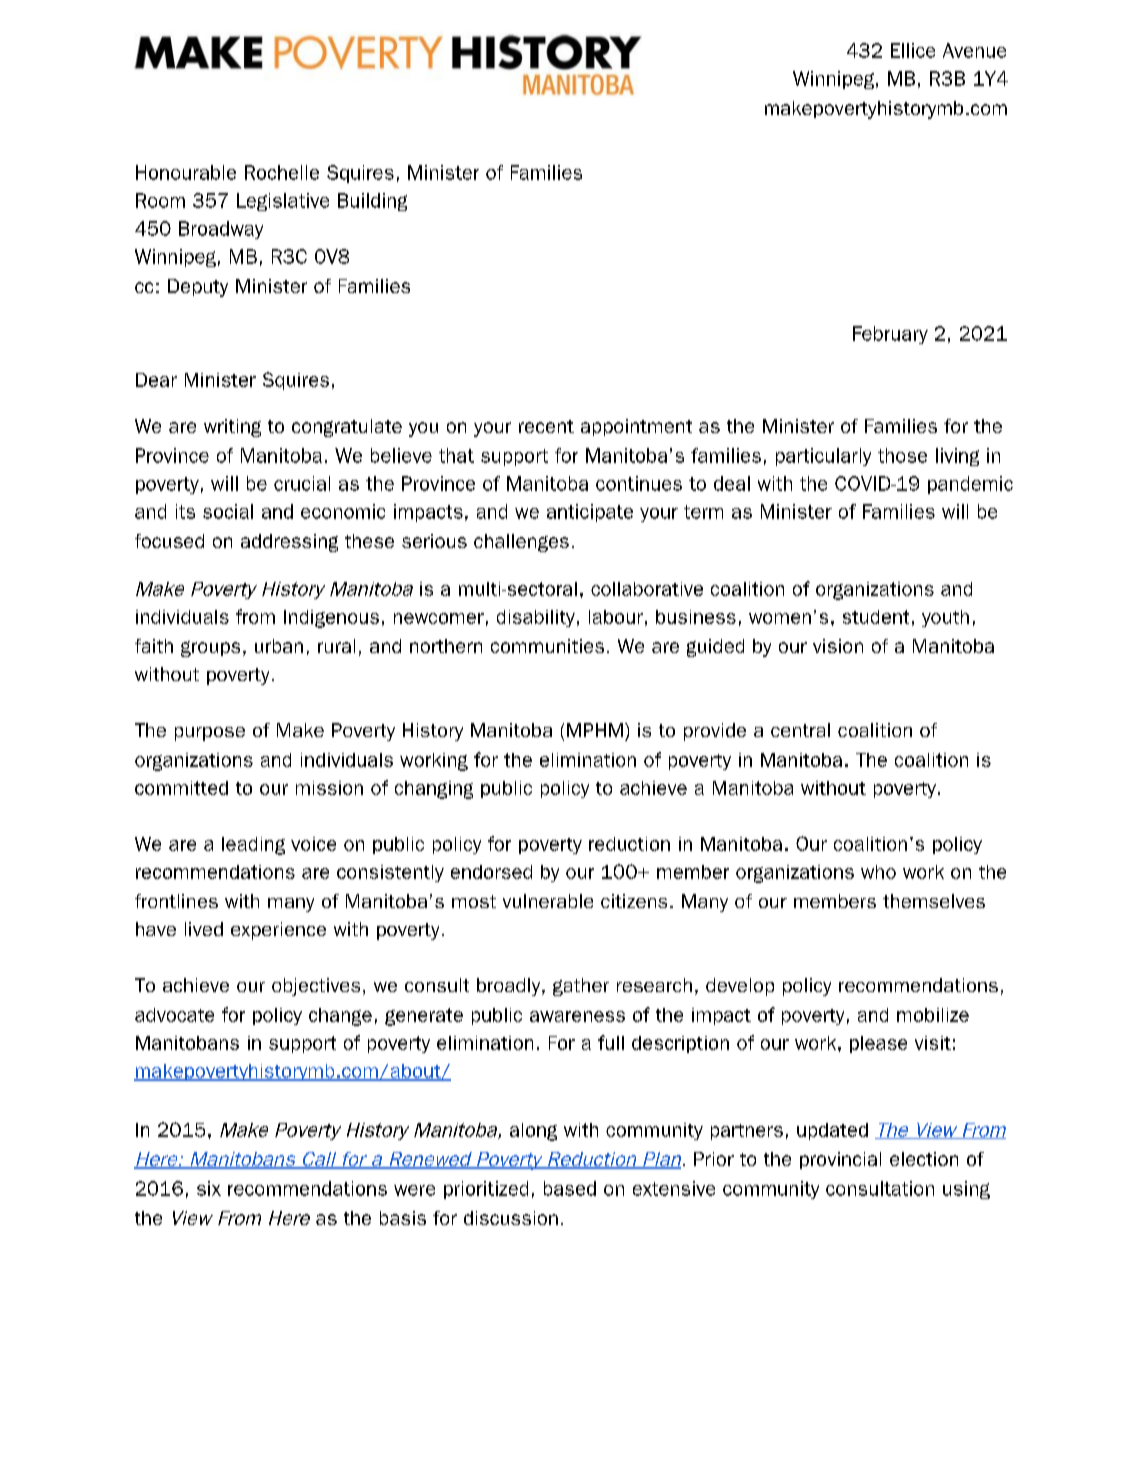  I want to click on who, so click(878, 872).
